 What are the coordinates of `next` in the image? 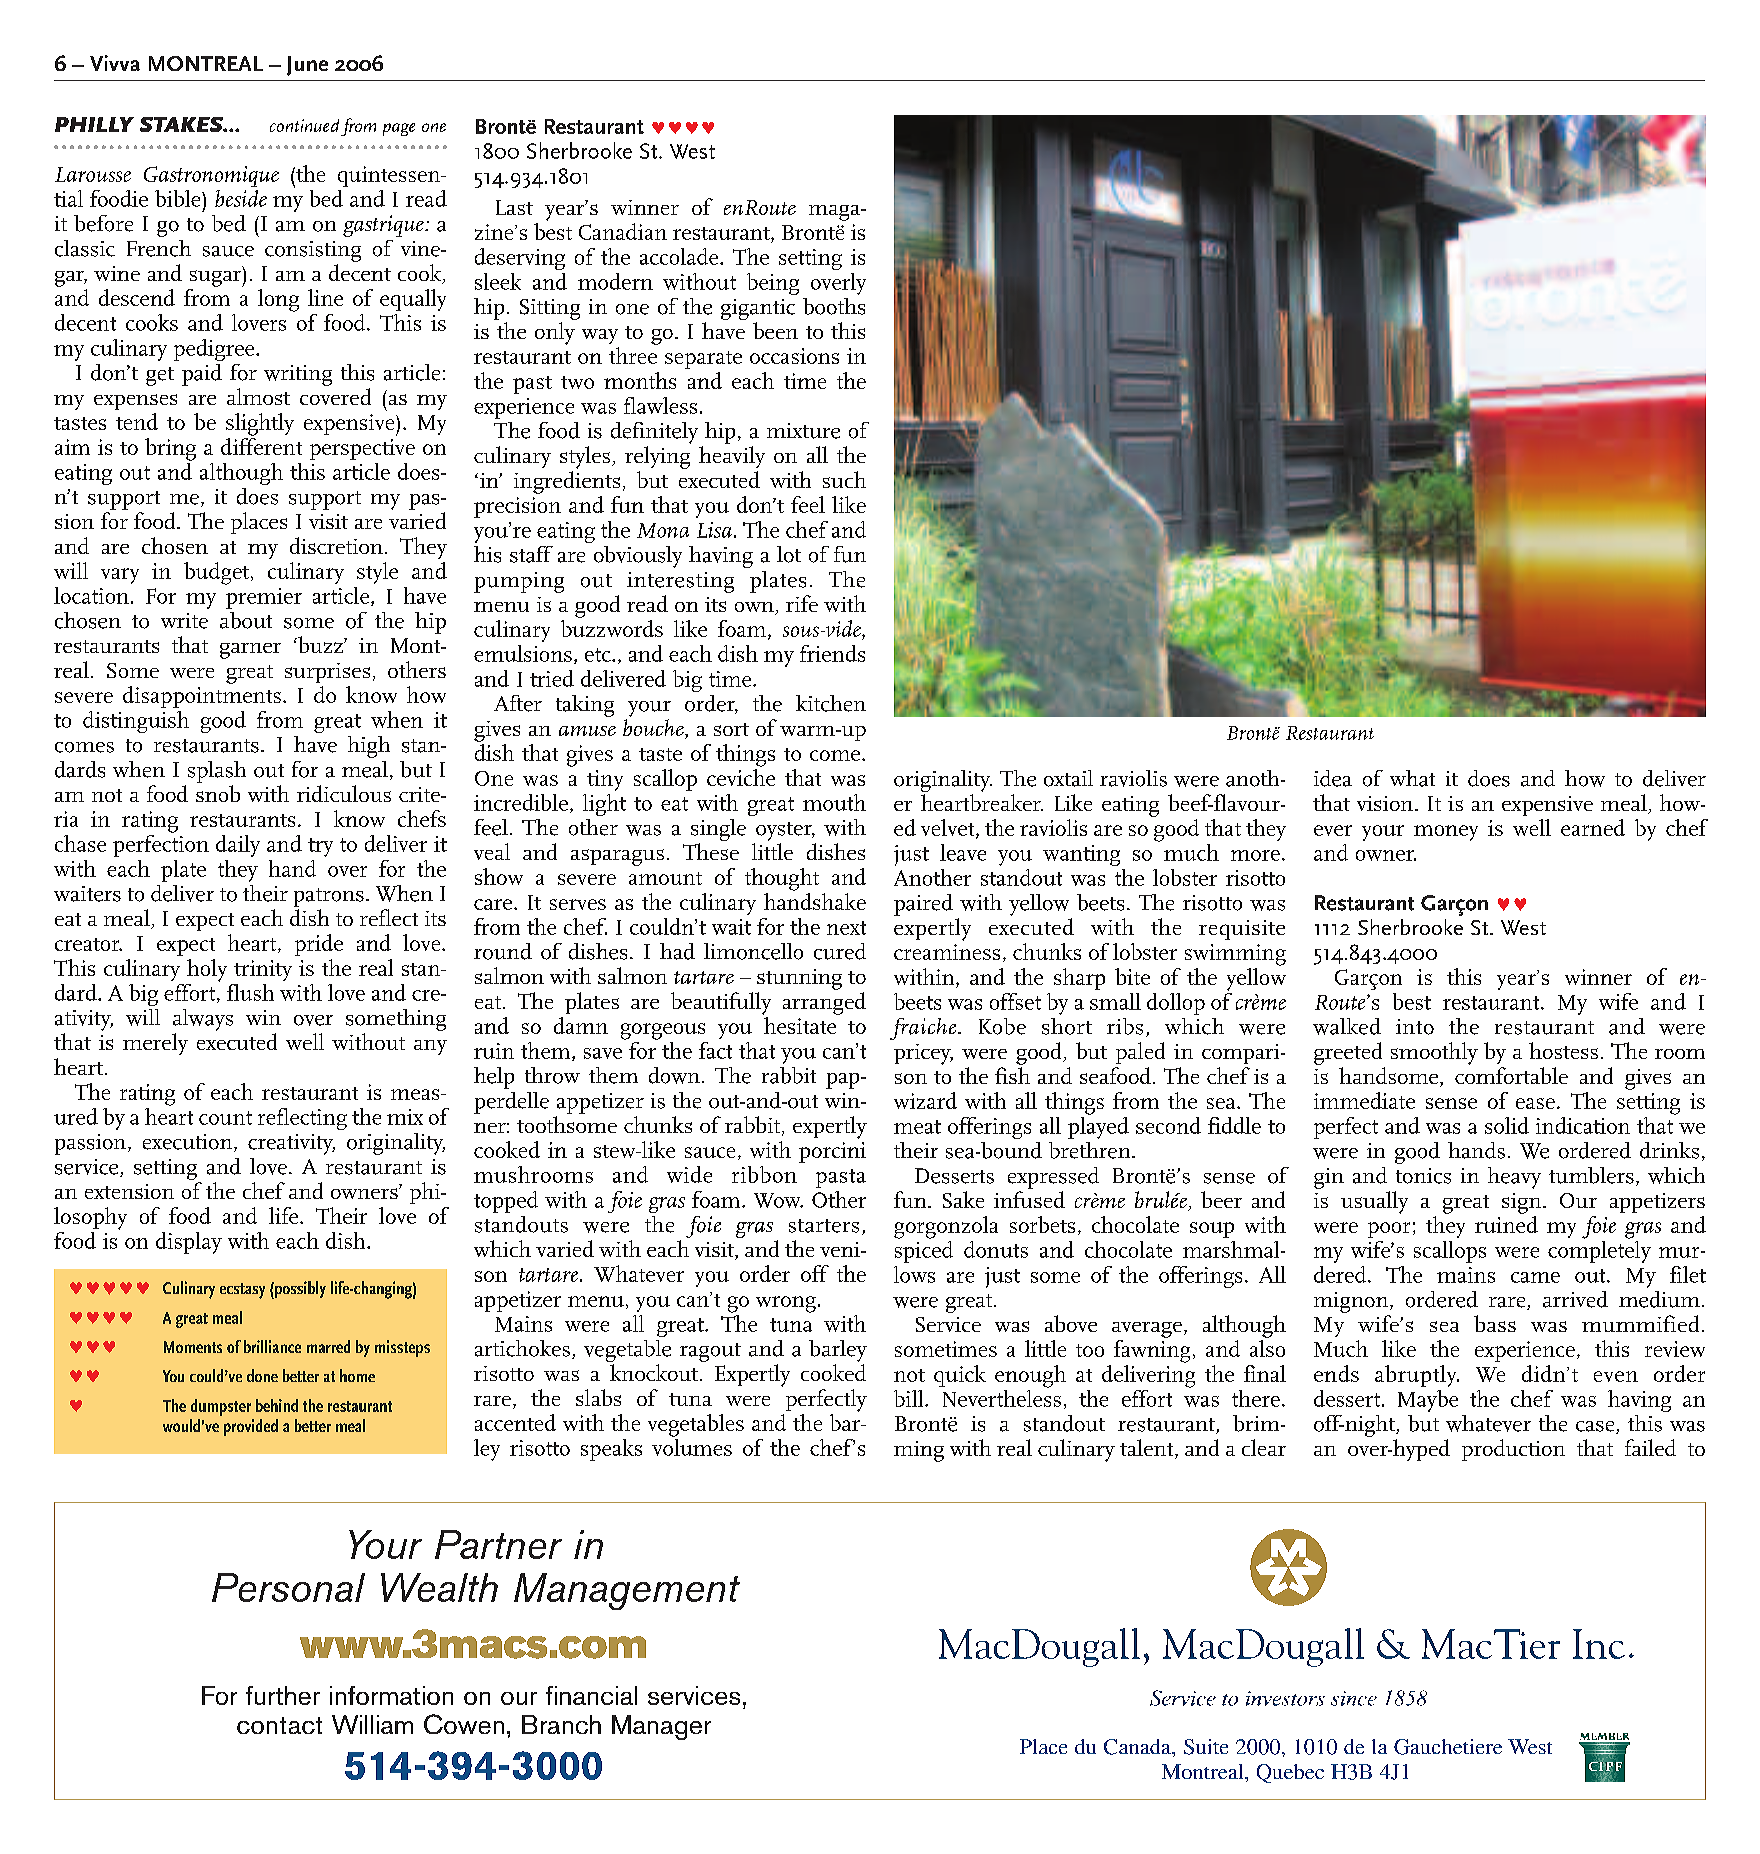 It's located at (846, 928).
